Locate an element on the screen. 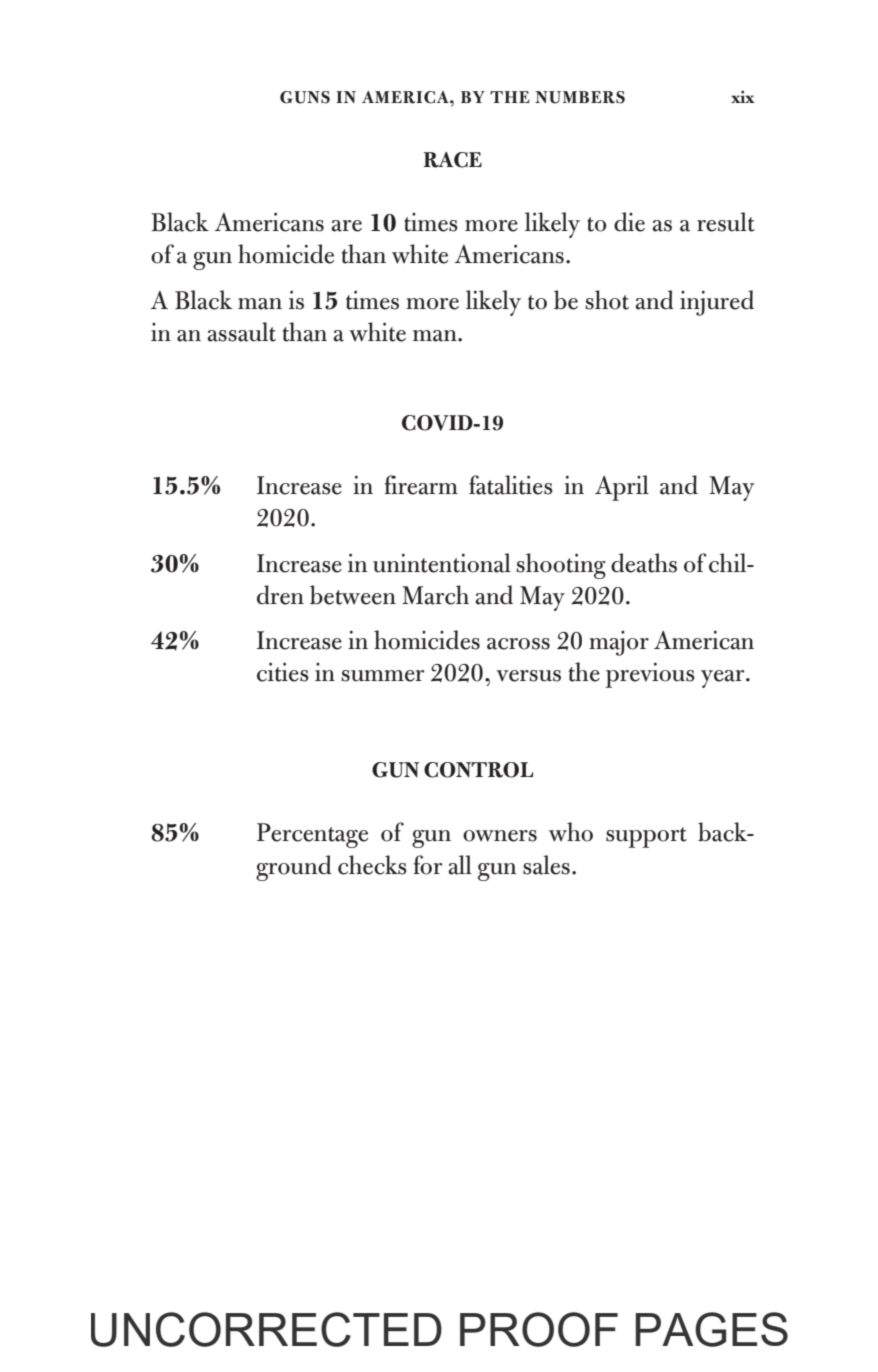  Percentage is located at coordinates (312, 835).
